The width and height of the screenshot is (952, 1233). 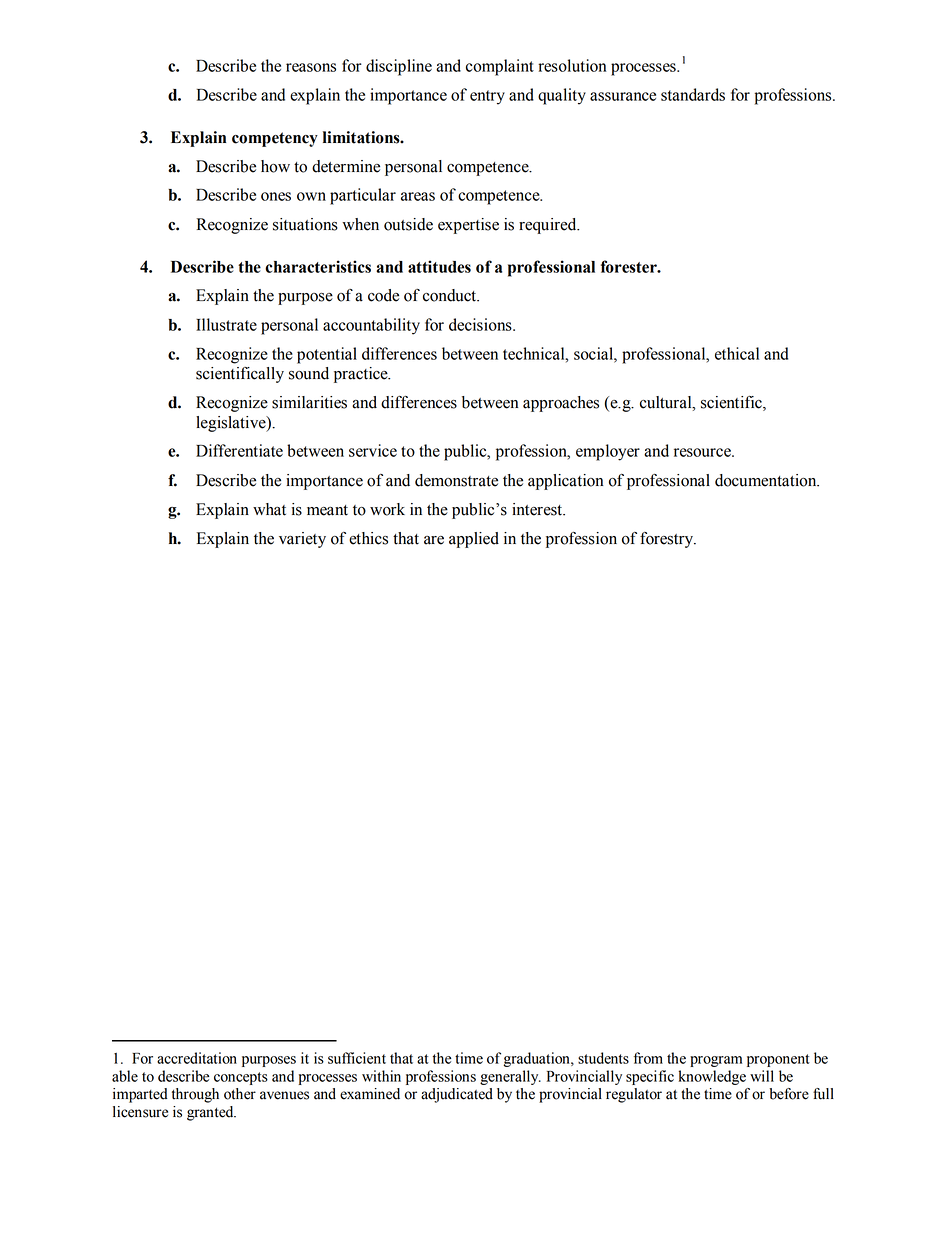 I want to click on demonstrate, so click(x=456, y=480).
